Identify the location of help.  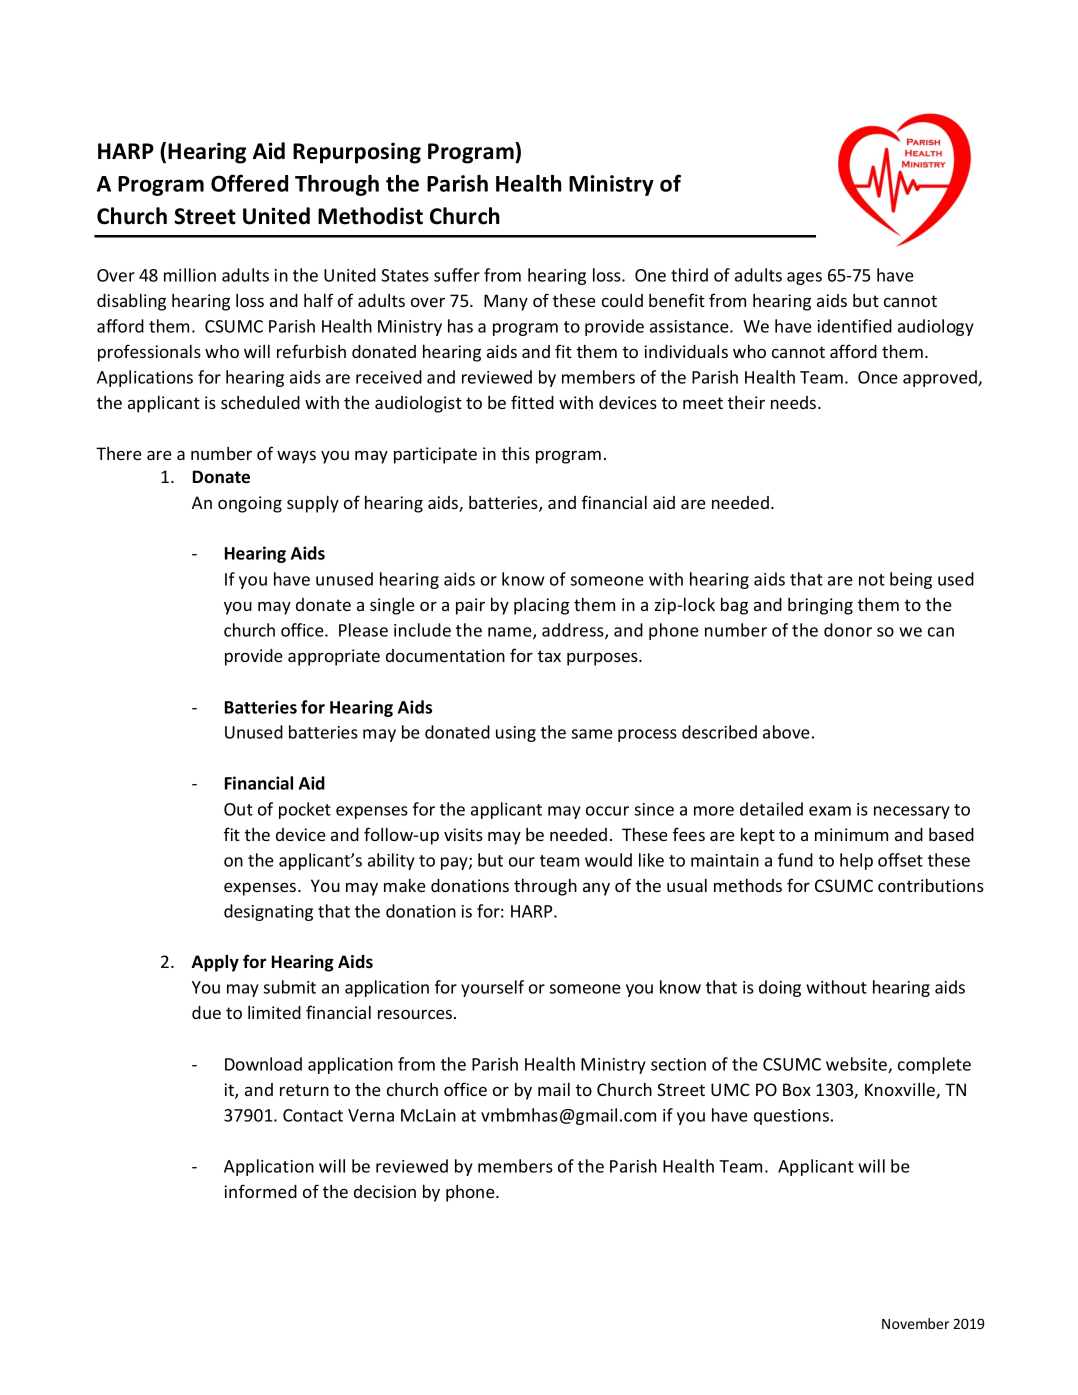
(856, 861).
